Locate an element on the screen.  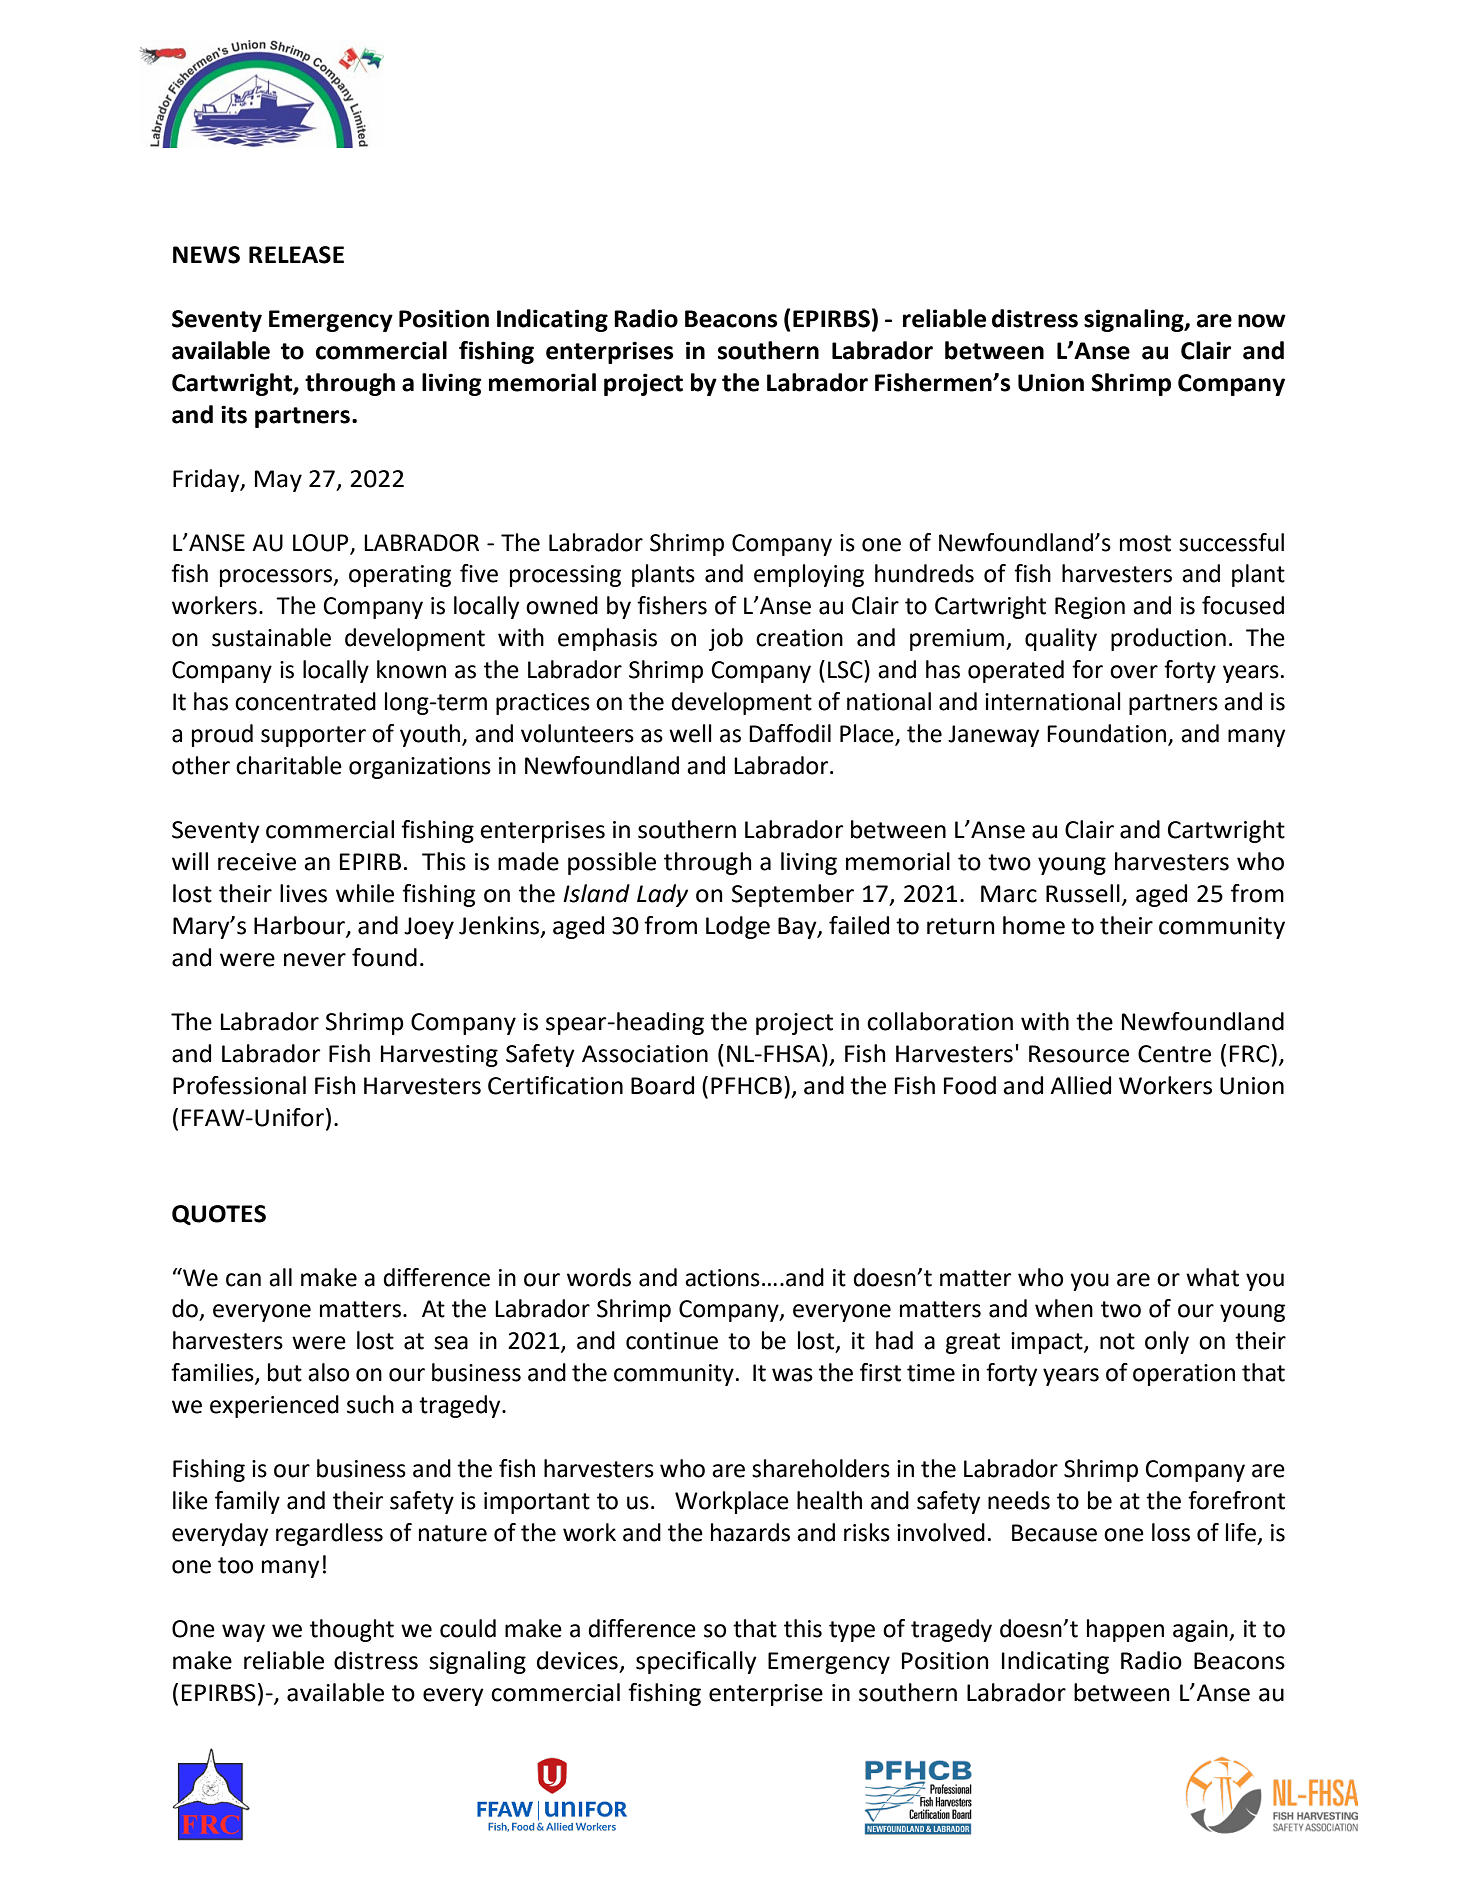
not is located at coordinates (1117, 1341).
